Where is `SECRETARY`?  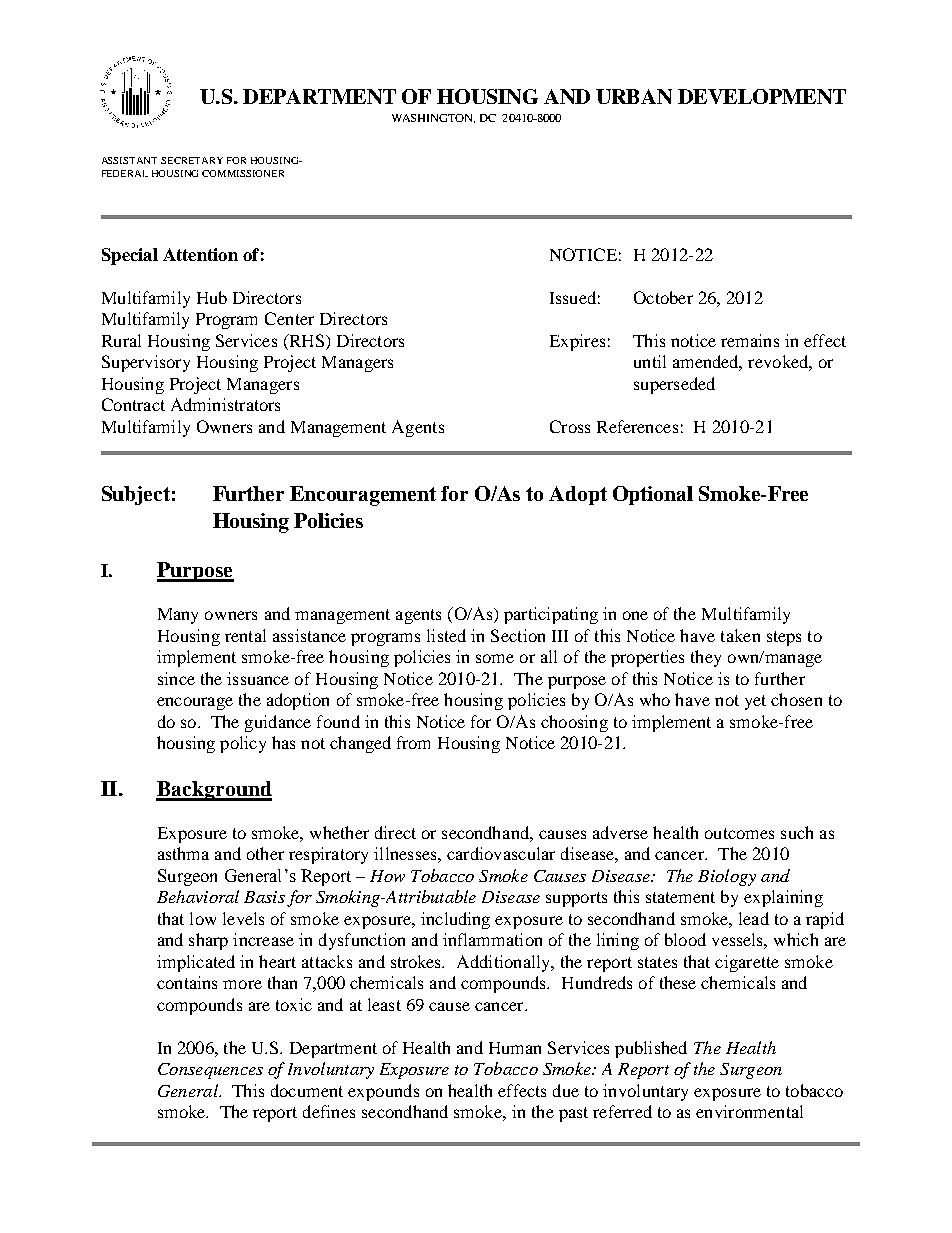 SECRETARY is located at coordinates (192, 160).
